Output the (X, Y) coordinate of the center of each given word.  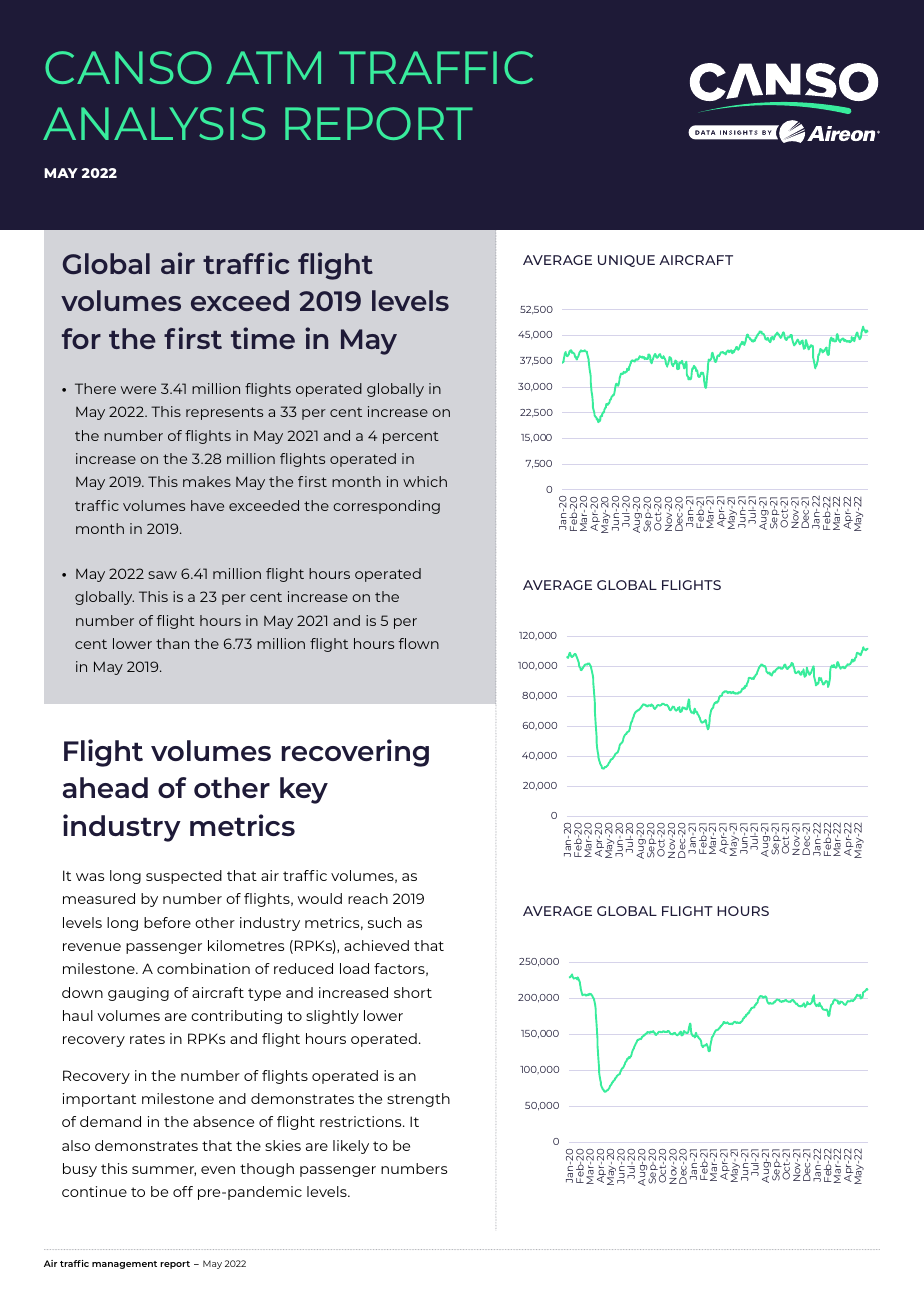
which (425, 481)
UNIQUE (626, 261)
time (263, 338)
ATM (273, 67)
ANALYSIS (154, 123)
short (413, 992)
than (172, 643)
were (138, 390)
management (124, 1265)
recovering (355, 753)
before (167, 922)
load (354, 968)
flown (419, 643)
